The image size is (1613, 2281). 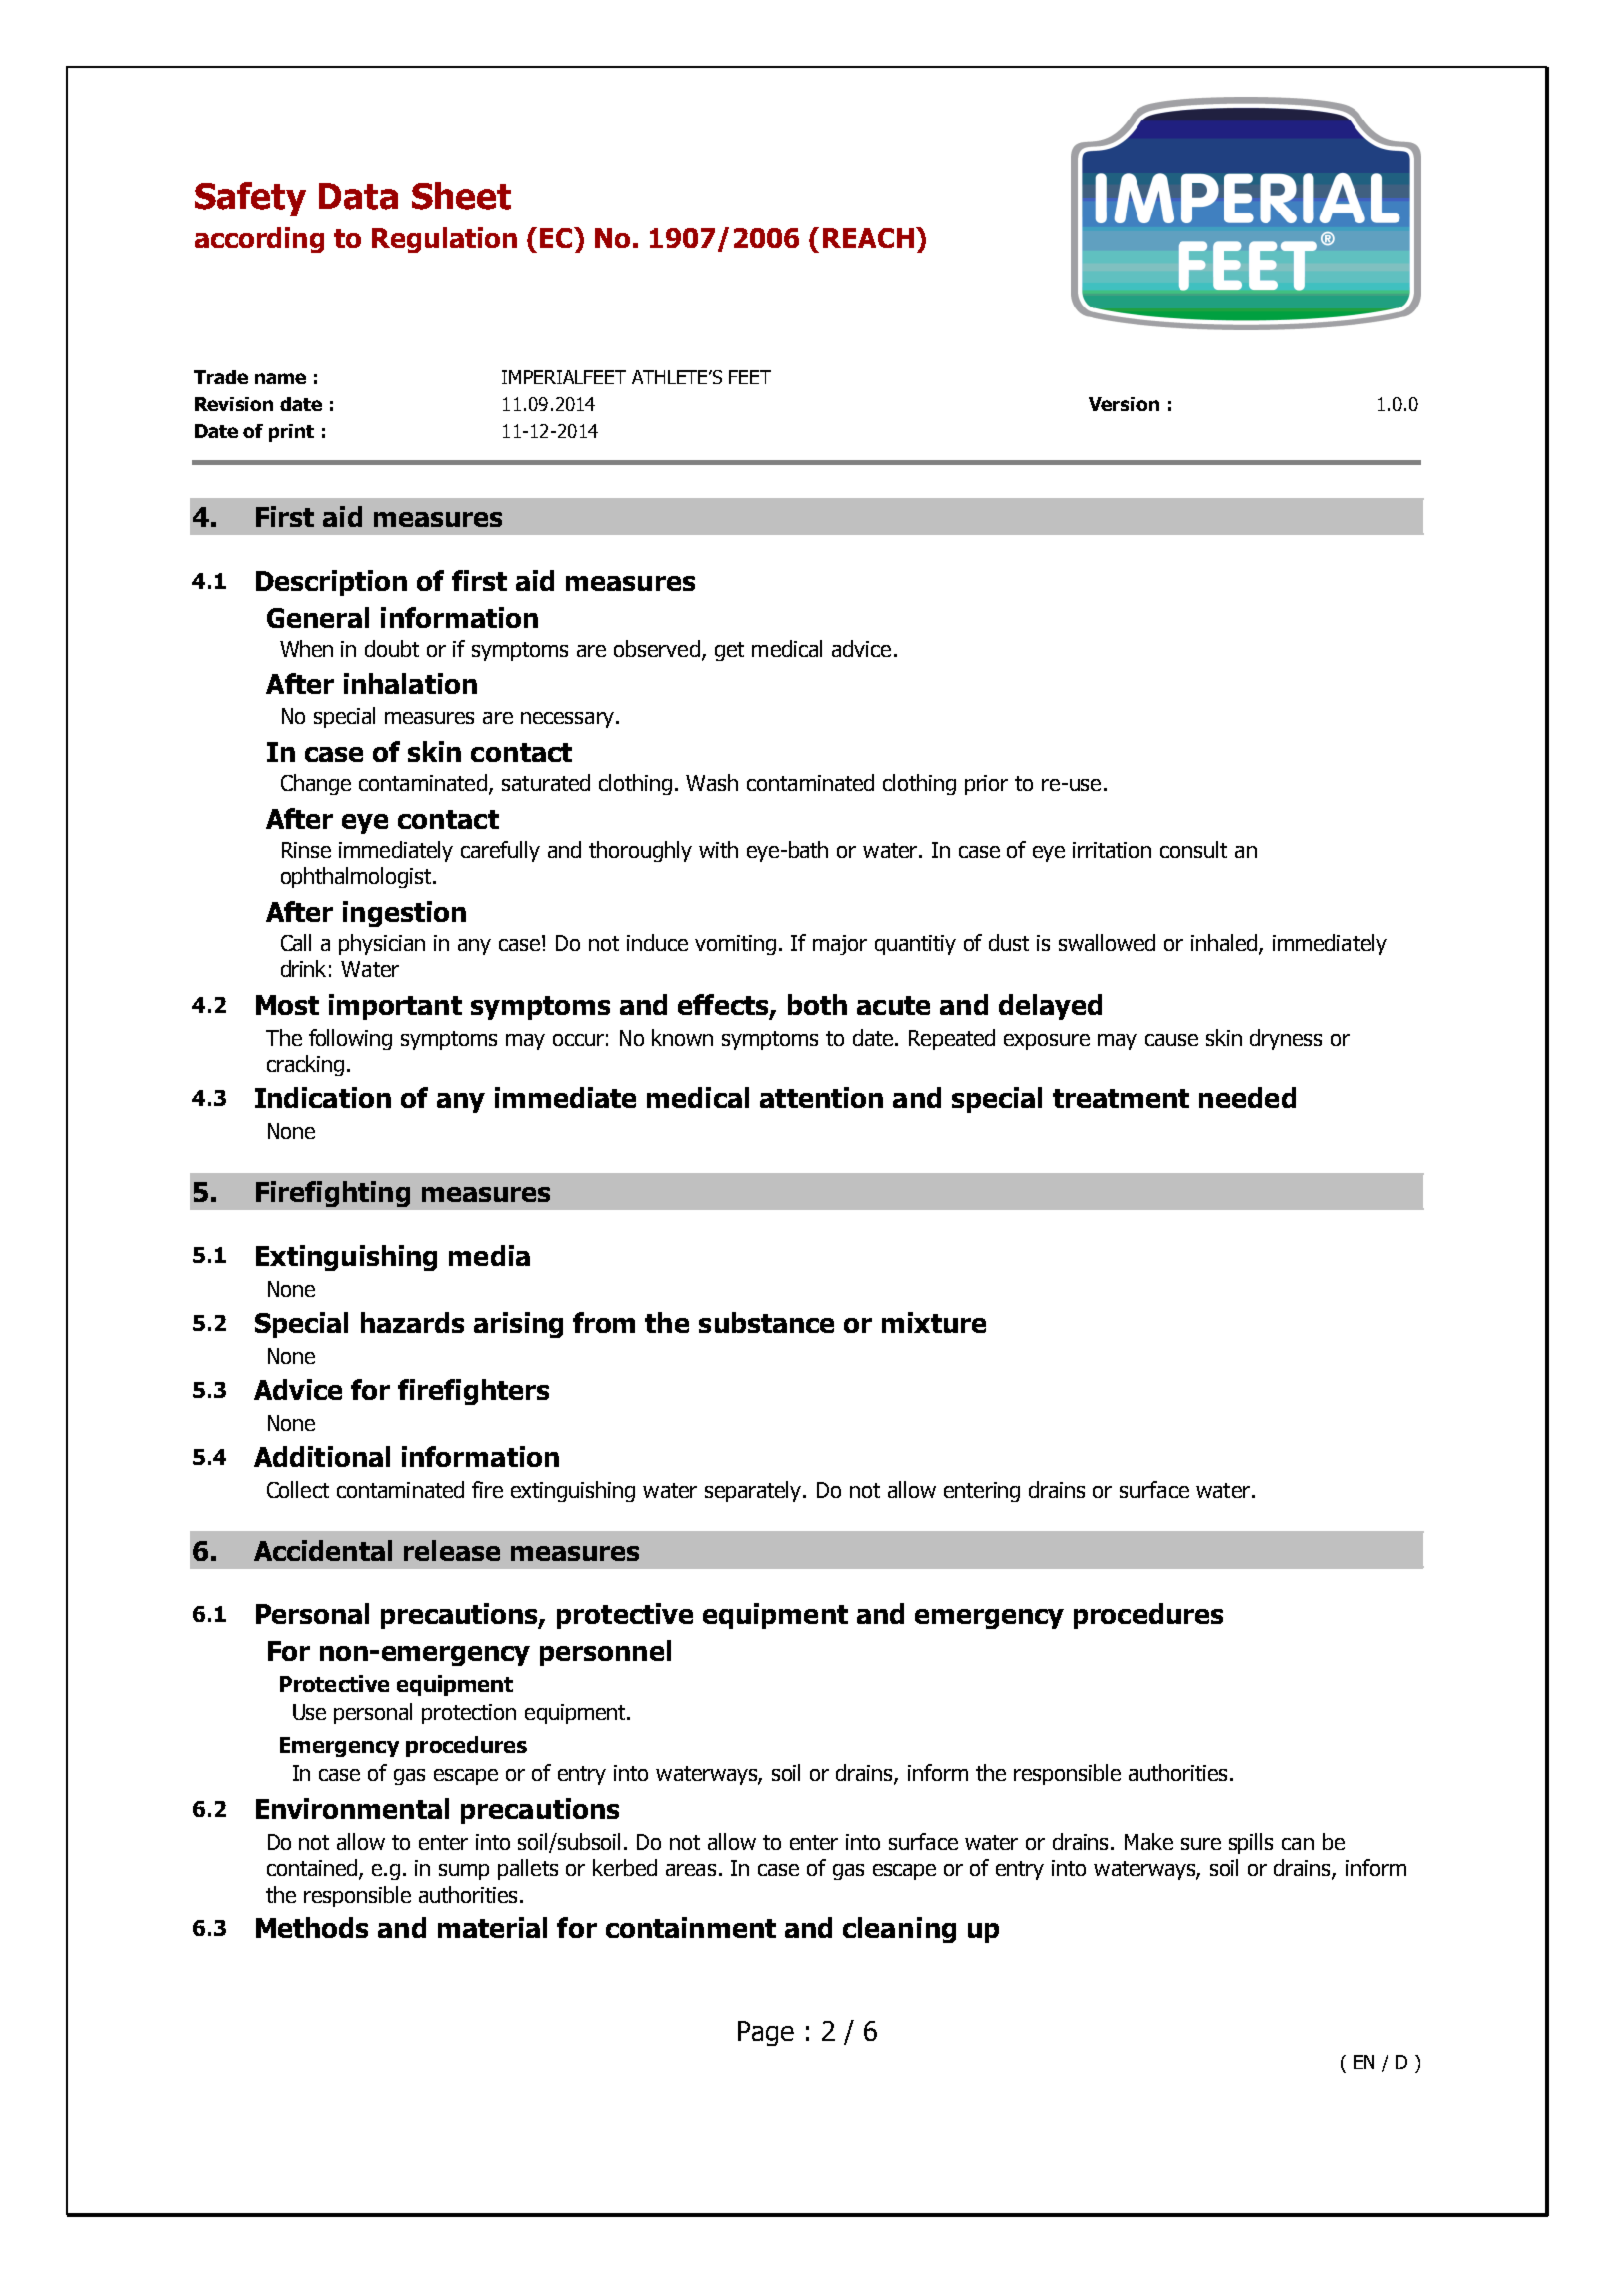 What do you see at coordinates (312, 1927) in the document?
I see `Methods` at bounding box center [312, 1927].
